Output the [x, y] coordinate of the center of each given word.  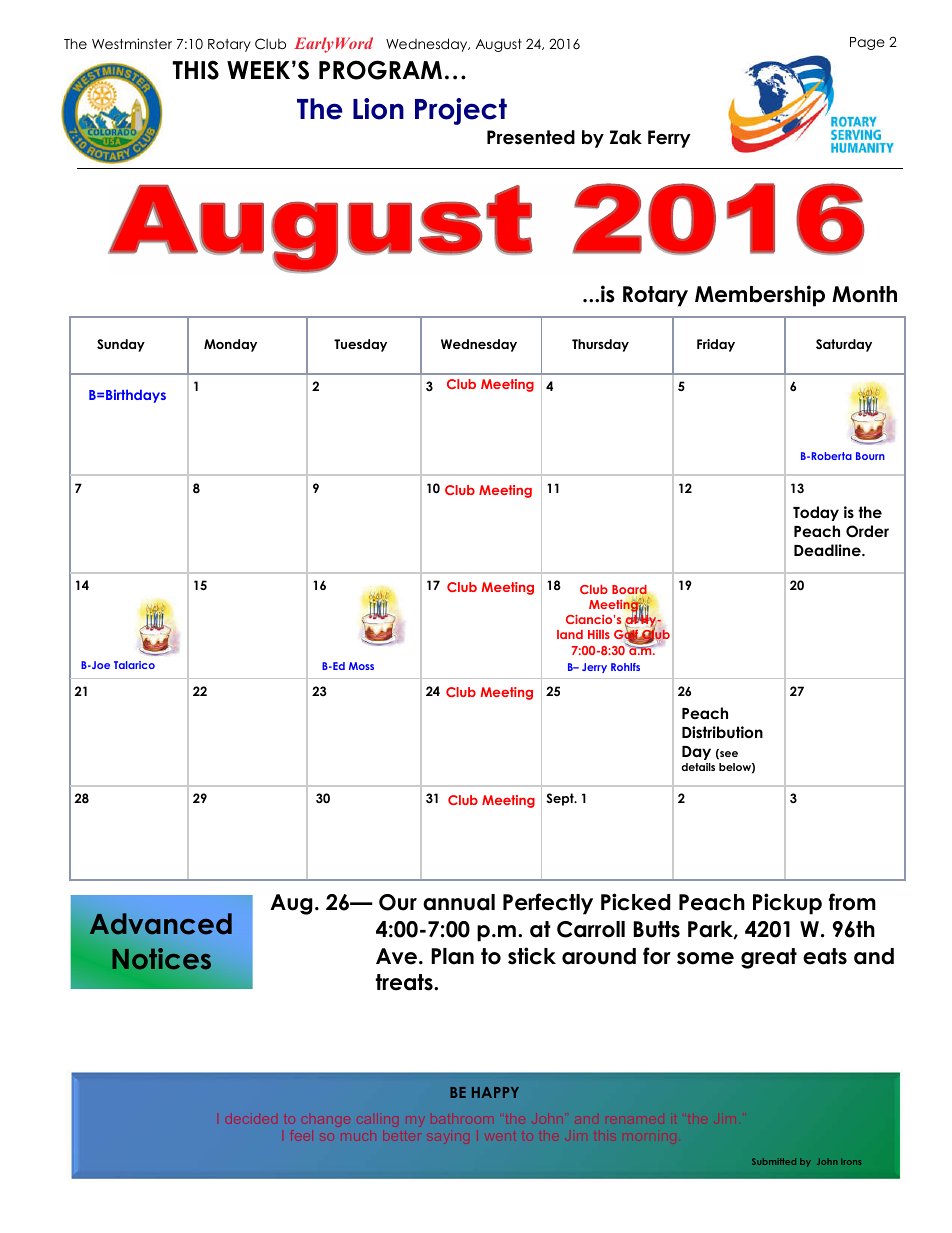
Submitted [774, 1161]
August [499, 45]
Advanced [159, 925]
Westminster [132, 43]
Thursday [600, 345]
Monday [230, 345]
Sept [561, 799]
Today [816, 513]
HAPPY [495, 1092]
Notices [161, 959]
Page [867, 43]
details [698, 767]
